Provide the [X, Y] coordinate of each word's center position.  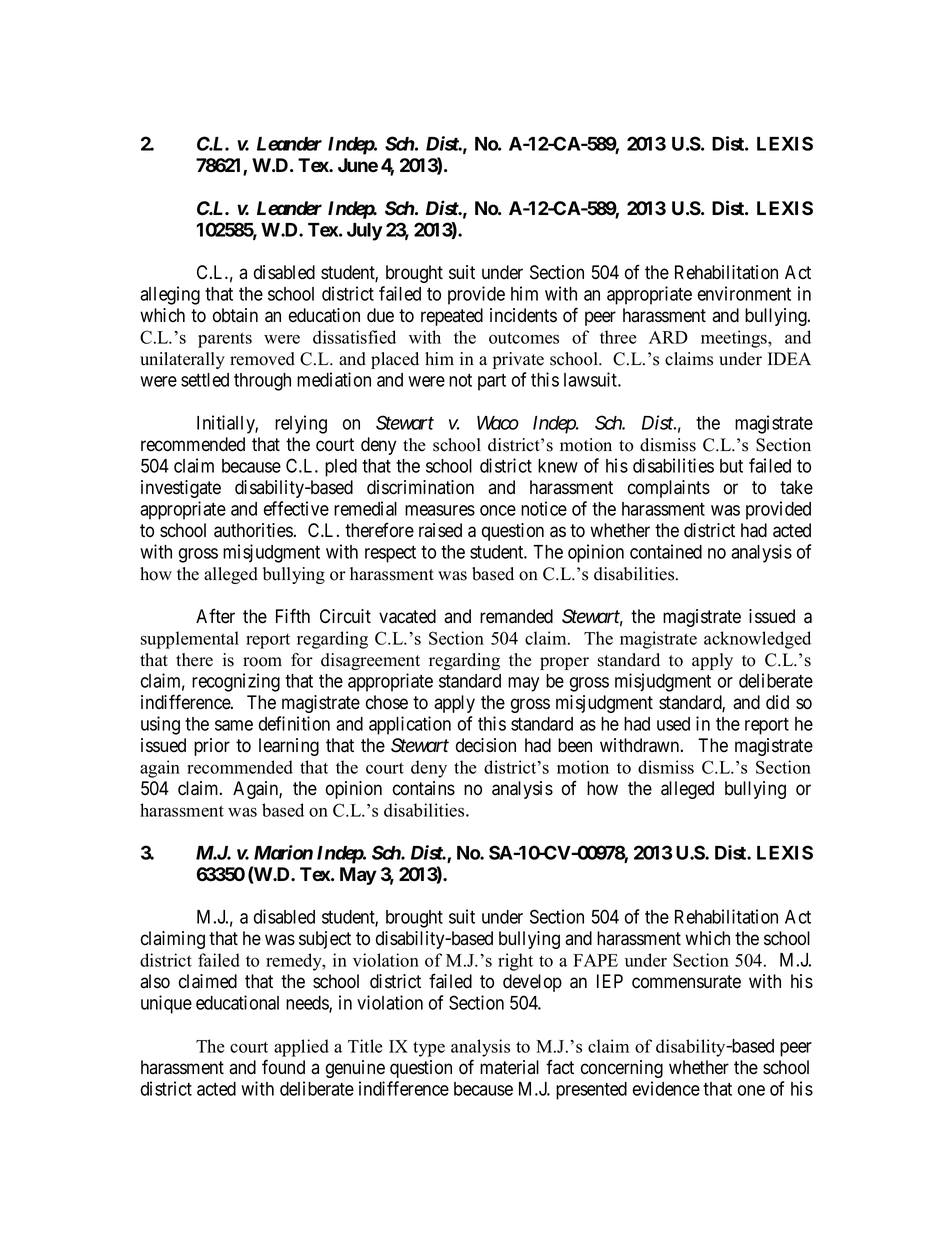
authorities [253, 530]
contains [424, 788]
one [751, 1090]
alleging [170, 295]
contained [666, 551]
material [509, 1067]
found [283, 1067]
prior [212, 747]
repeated [452, 317]
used [673, 724]
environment [744, 293]
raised [440, 530]
